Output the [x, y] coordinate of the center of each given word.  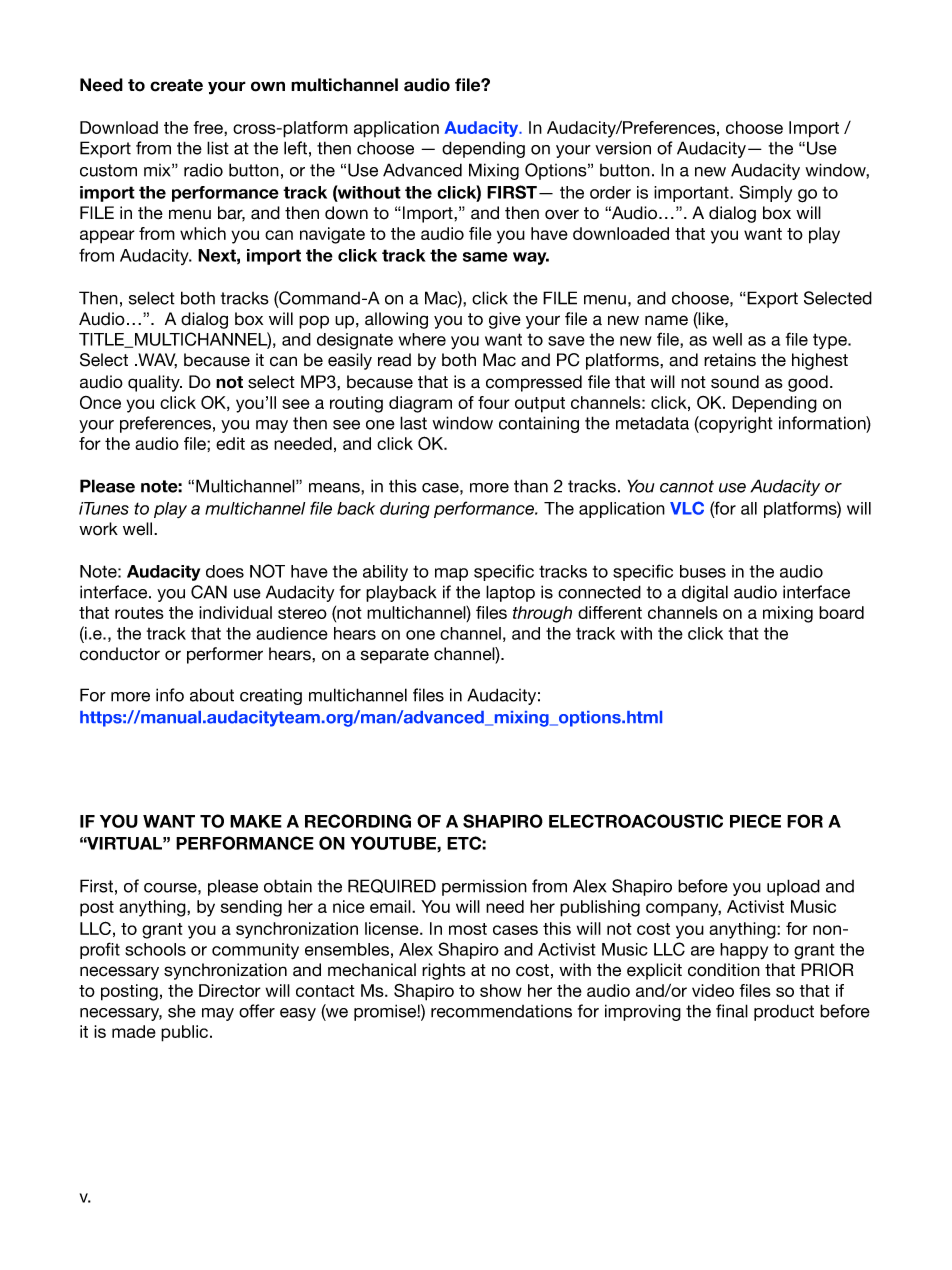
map [451, 574]
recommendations [501, 1011]
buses [703, 571]
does [225, 571]
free [209, 127]
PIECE [755, 821]
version [623, 148]
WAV [156, 361]
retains [730, 360]
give [505, 320]
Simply [765, 193]
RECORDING [358, 821]
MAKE [256, 821]
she [182, 1011]
